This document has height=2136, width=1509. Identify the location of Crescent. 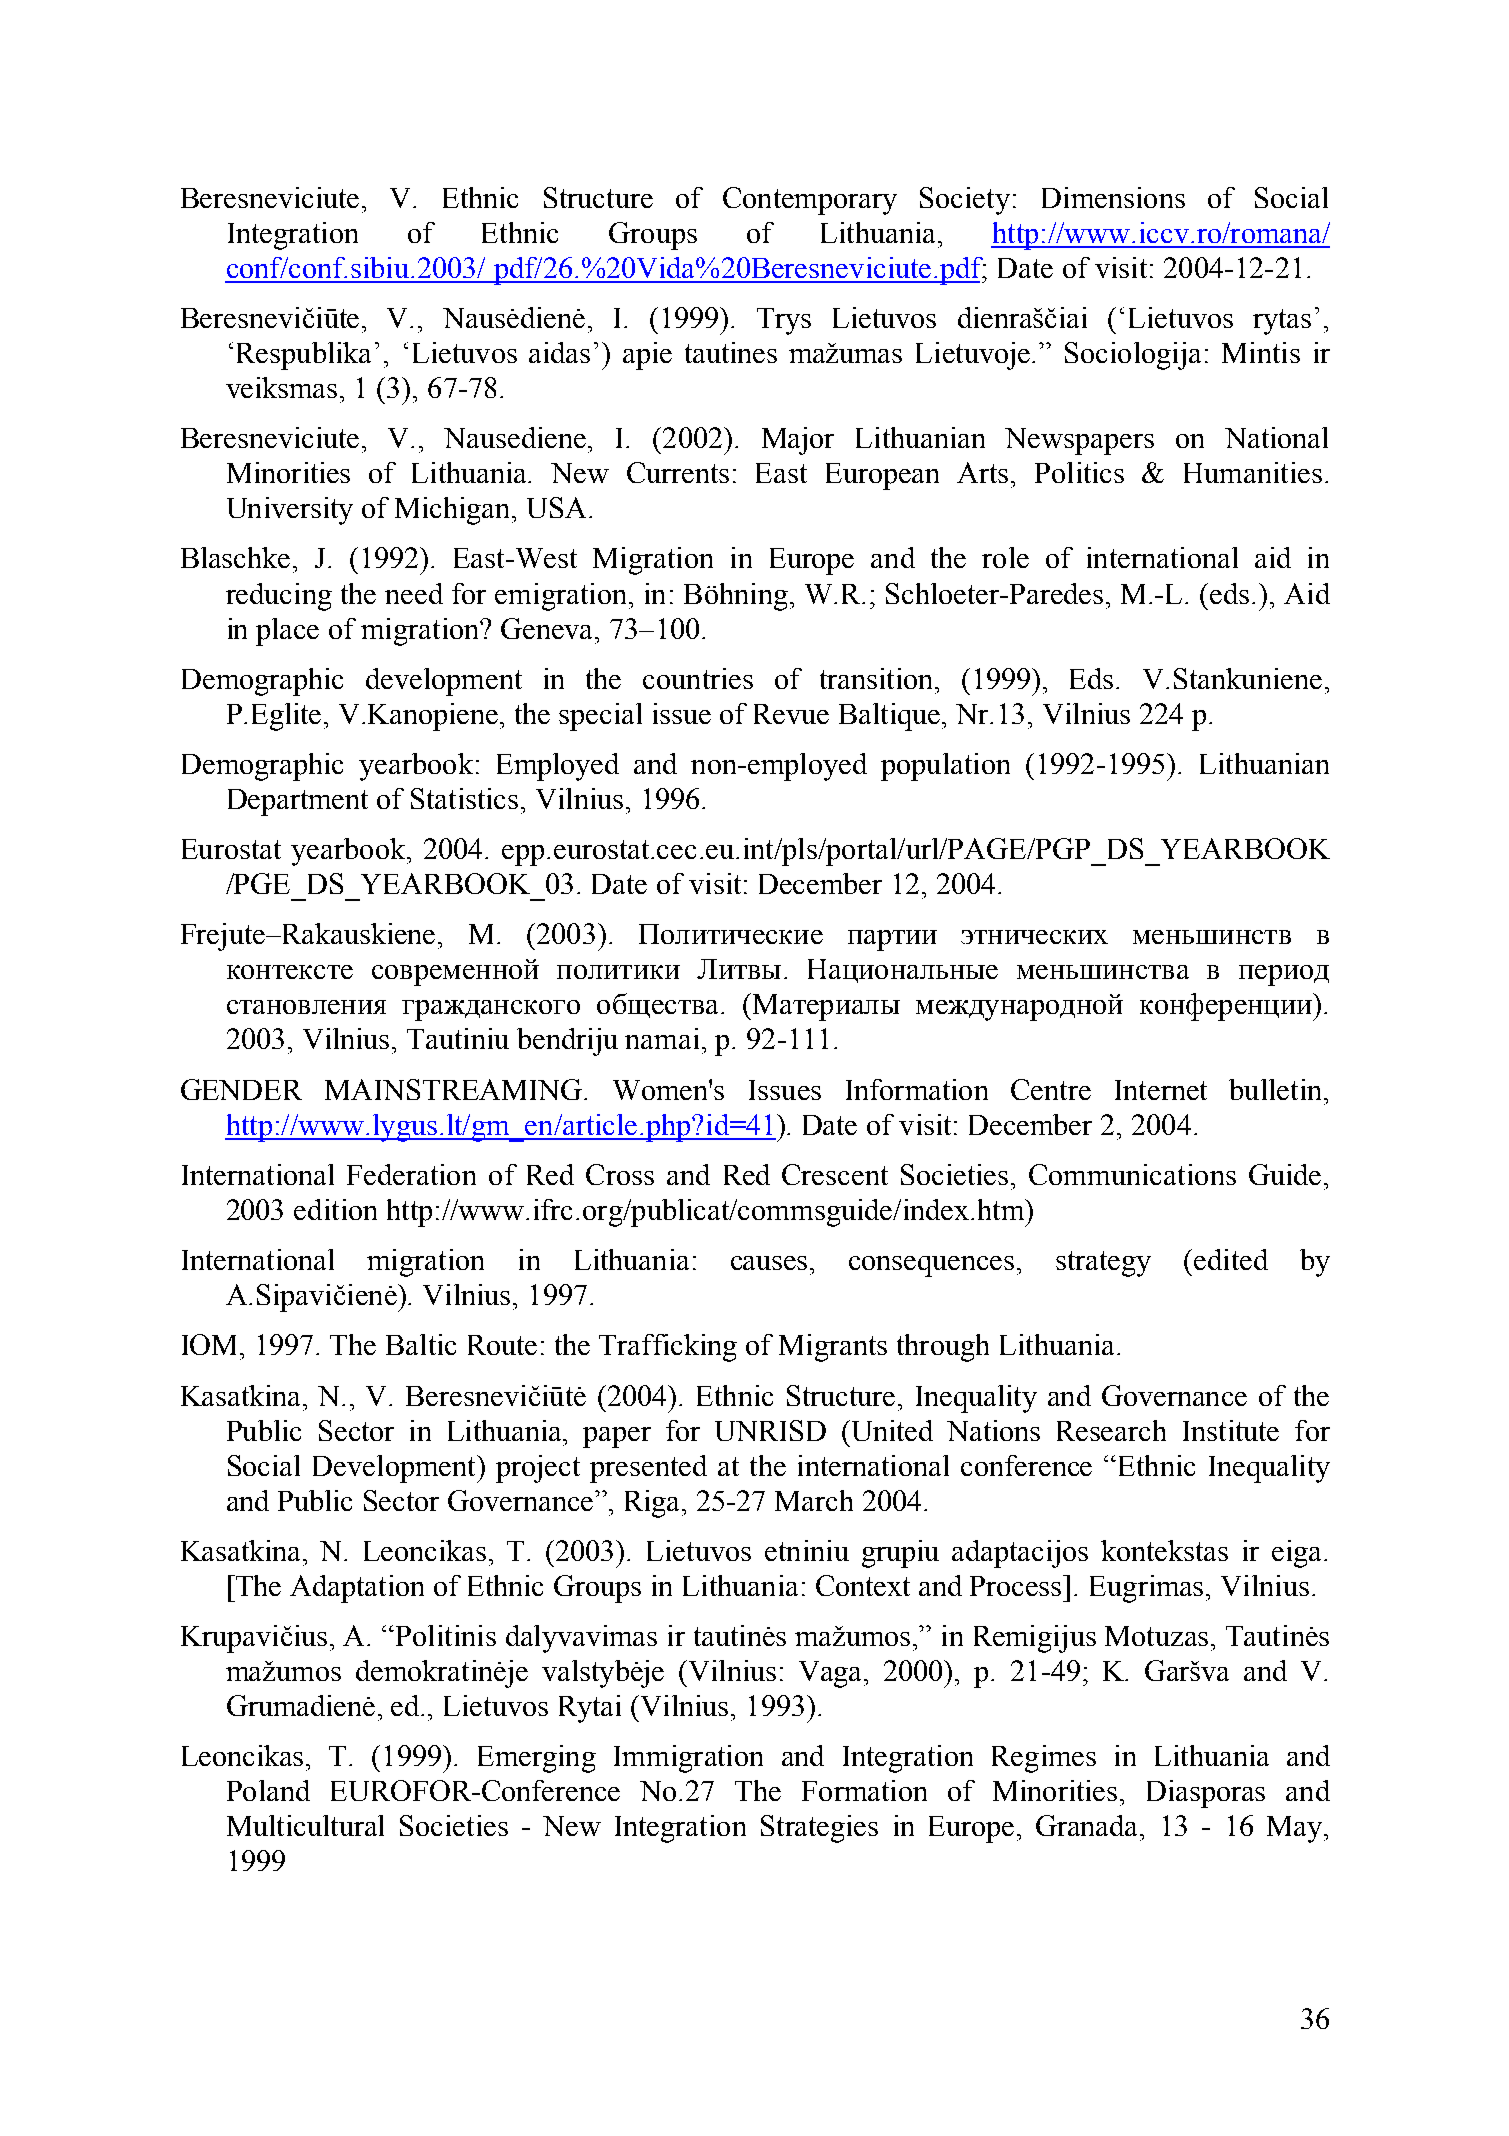
(835, 1174).
